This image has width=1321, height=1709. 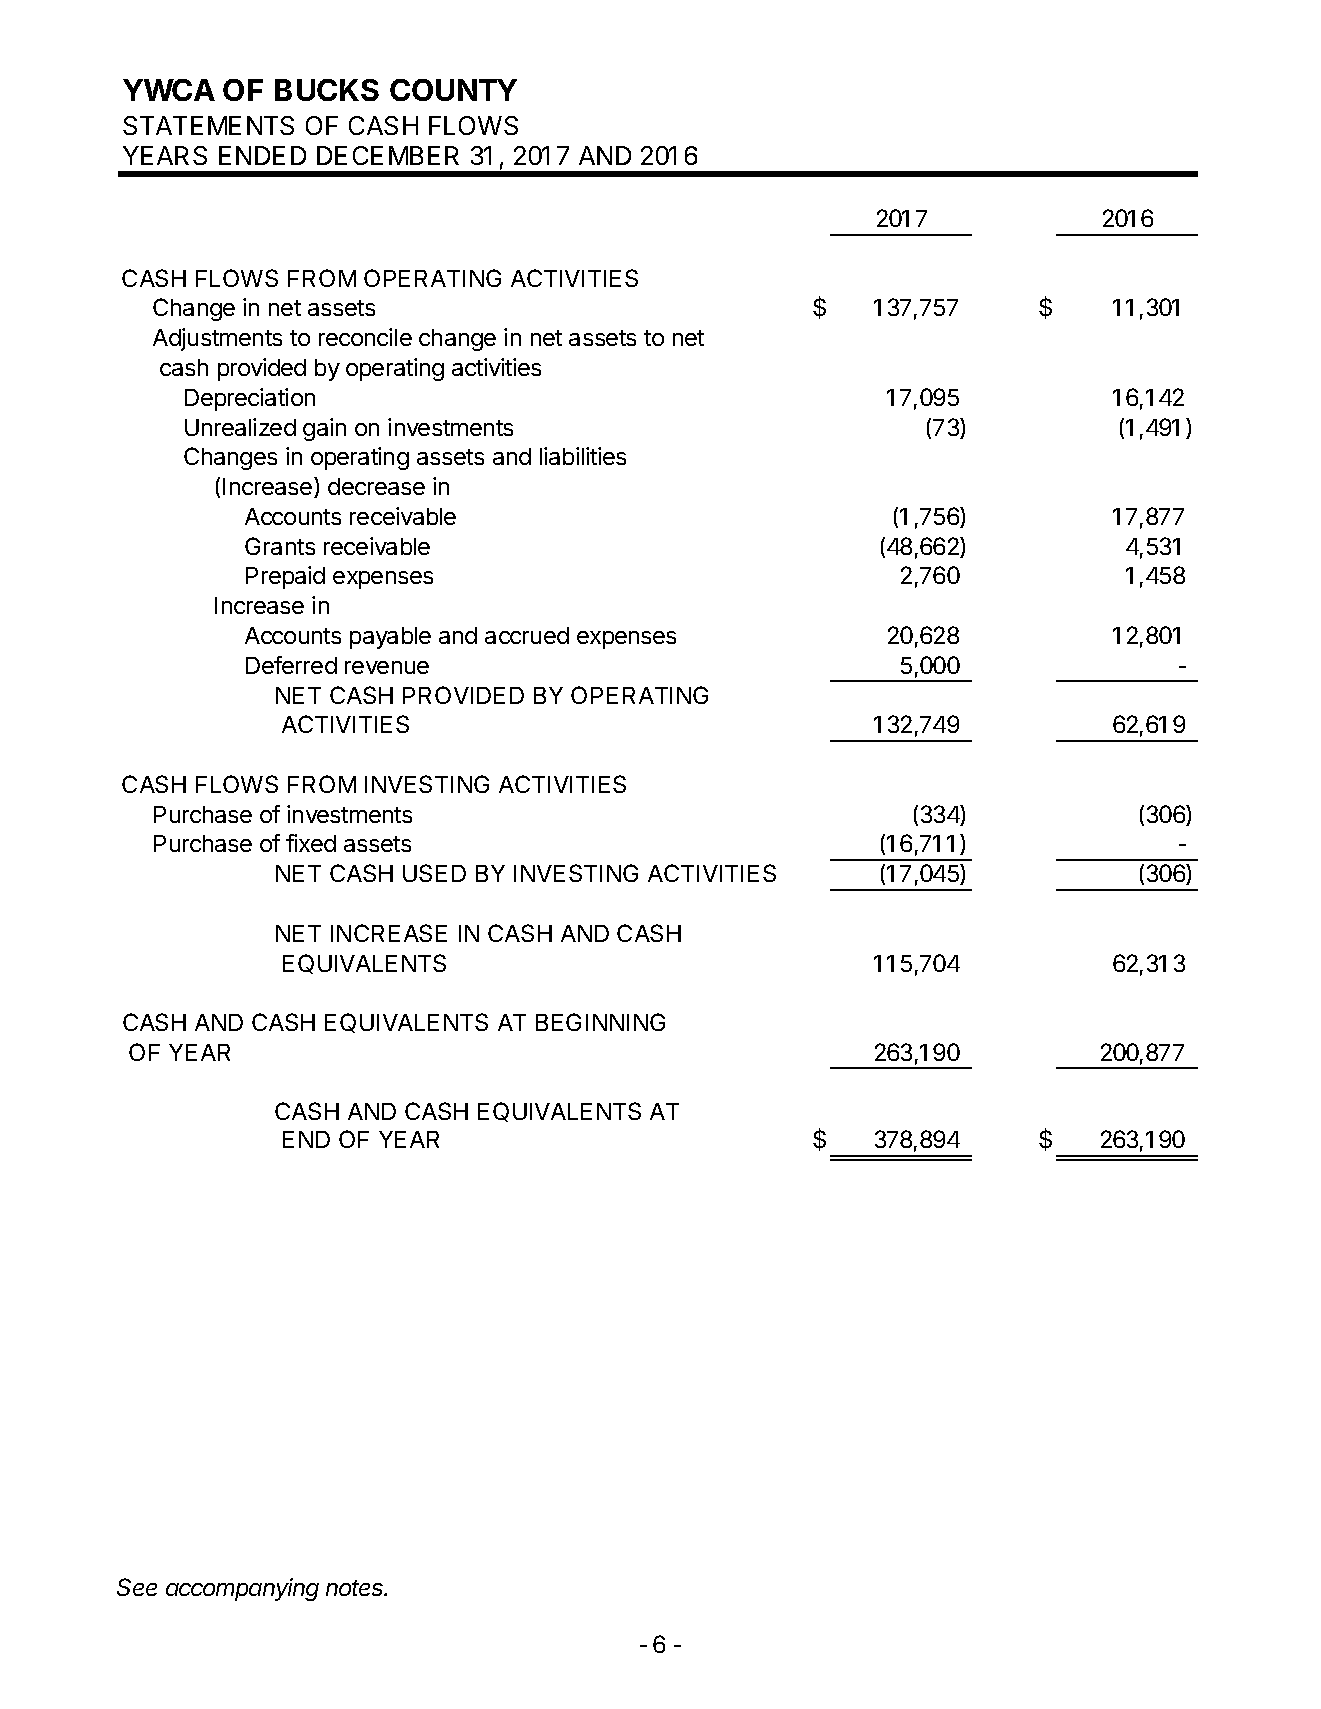 What do you see at coordinates (434, 873) in the image?
I see `USED` at bounding box center [434, 873].
